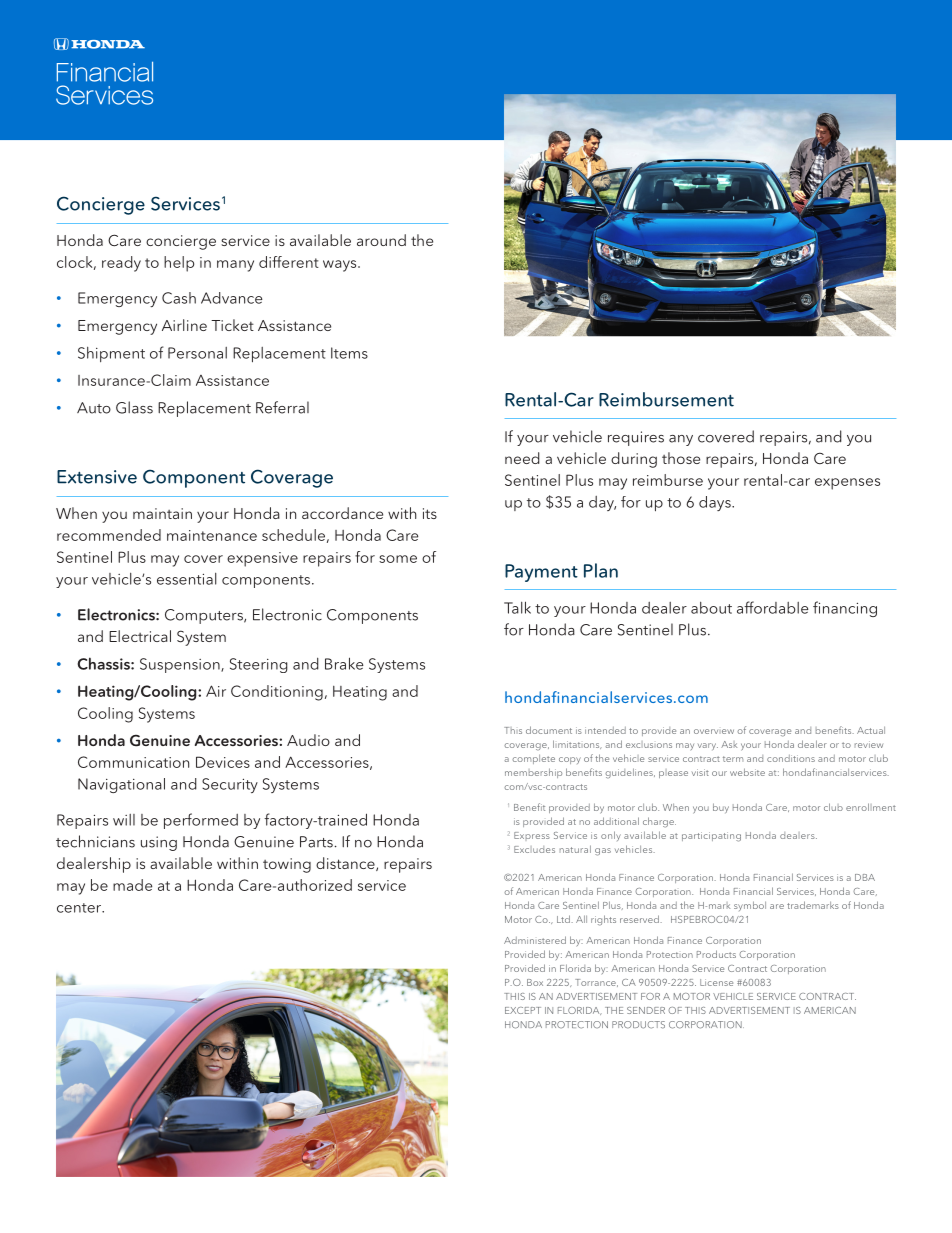 The height and width of the screenshot is (1233, 952). I want to click on requires, so click(636, 438).
